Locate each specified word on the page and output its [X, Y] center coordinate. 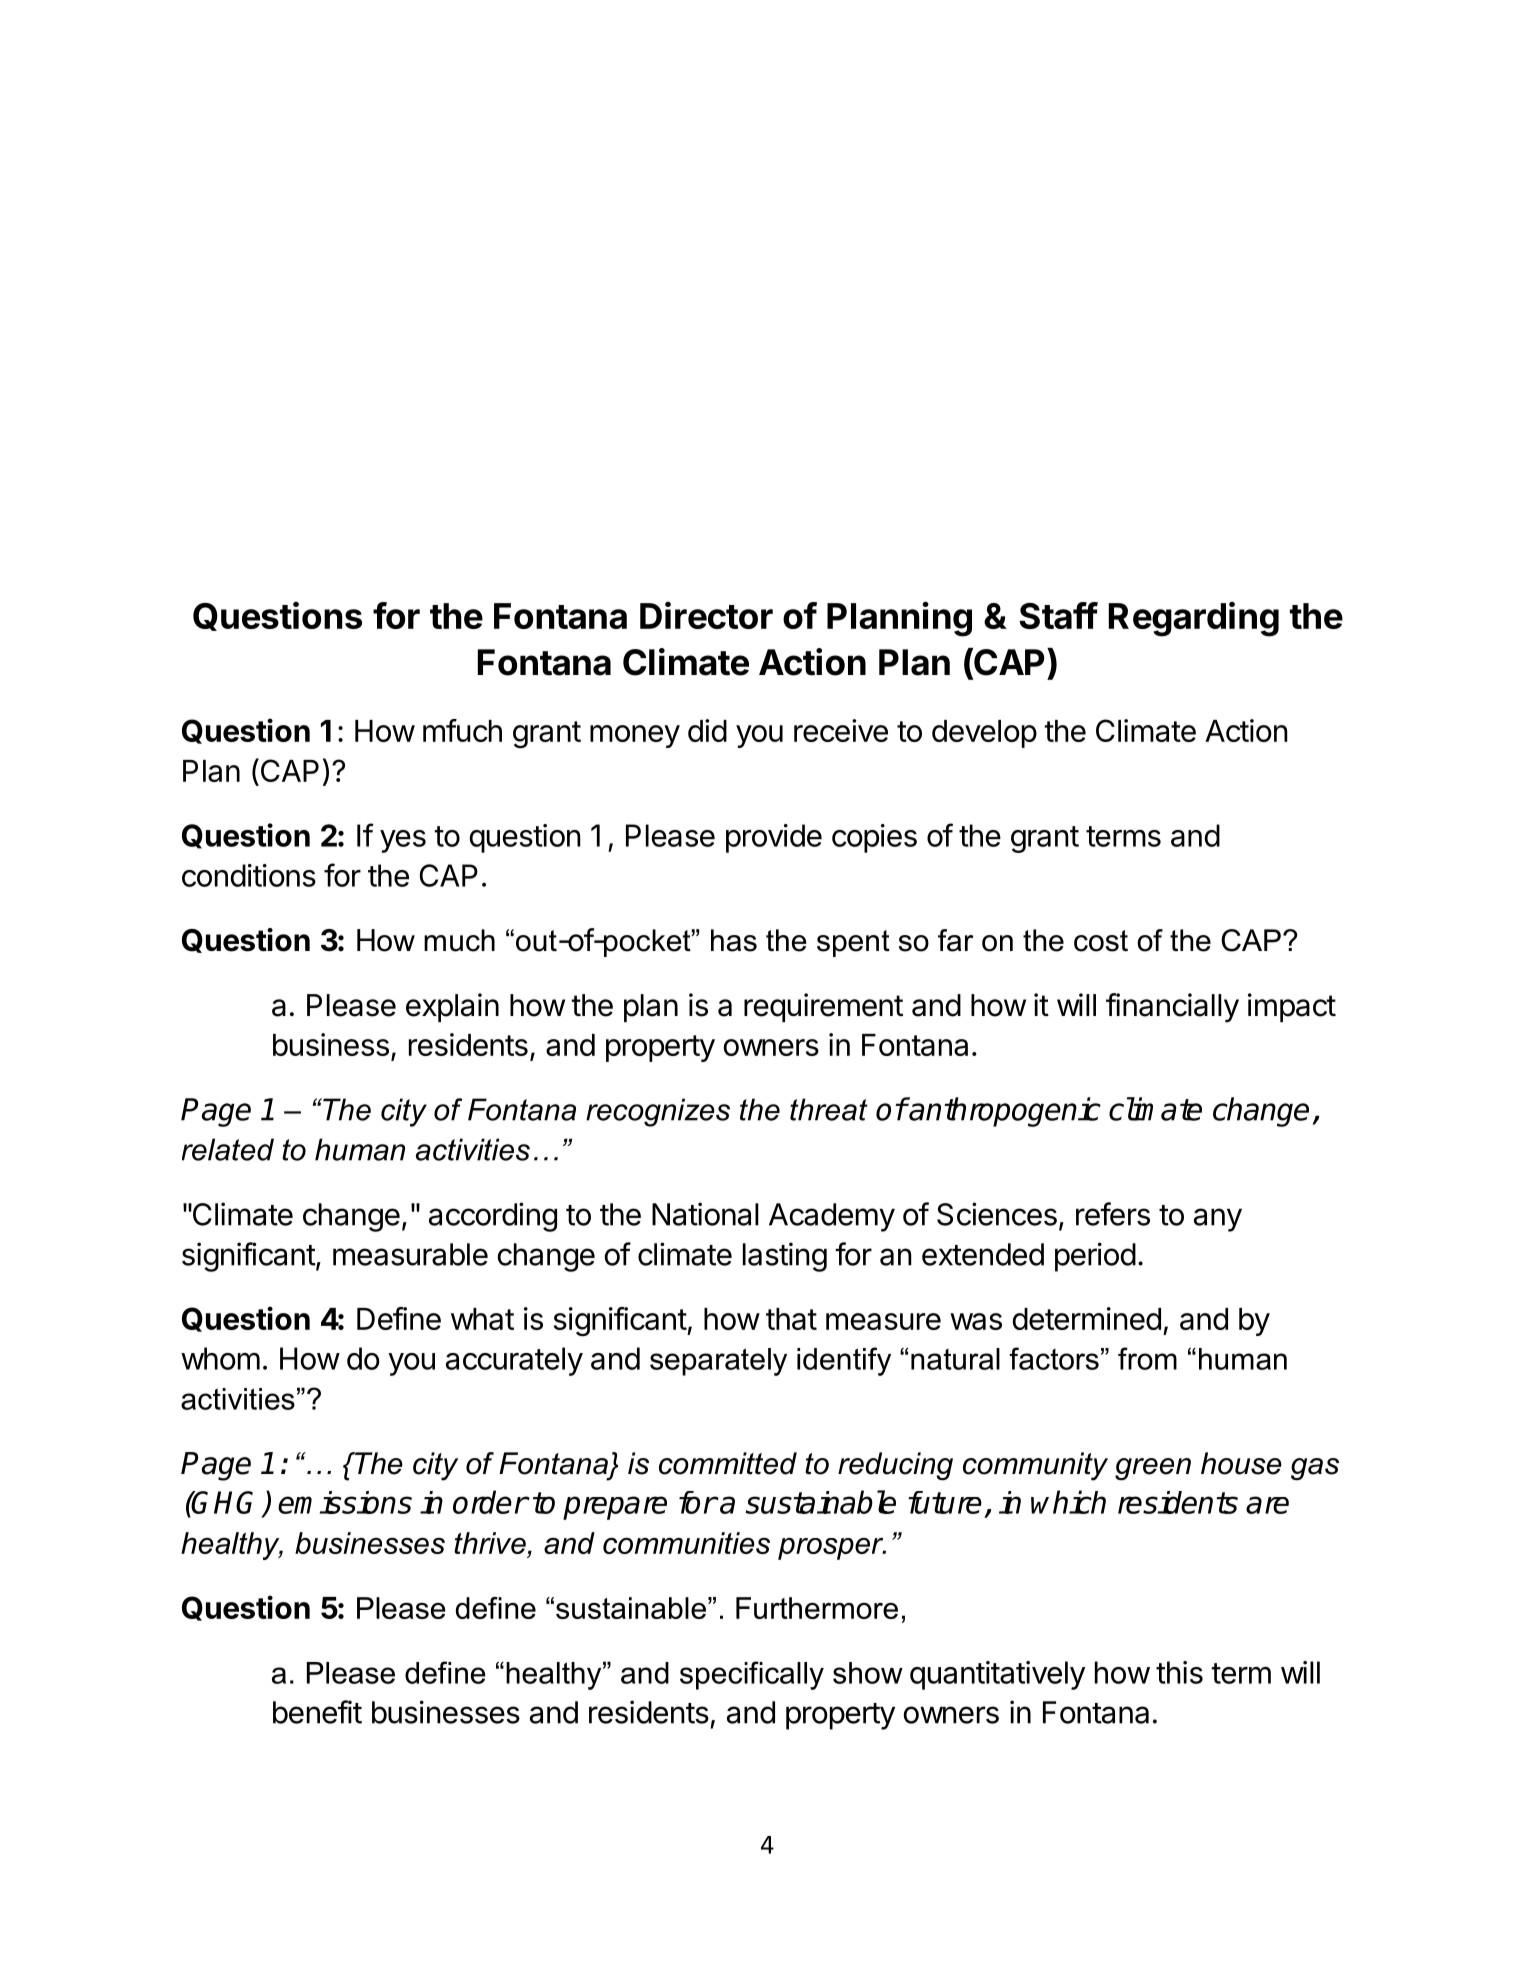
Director [706, 615]
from [1147, 1358]
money [635, 736]
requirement [823, 1007]
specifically [752, 1675]
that [791, 1319]
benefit [317, 1712]
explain [452, 1007]
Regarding [1194, 619]
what [482, 1319]
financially [1172, 1008]
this [1179, 1672]
